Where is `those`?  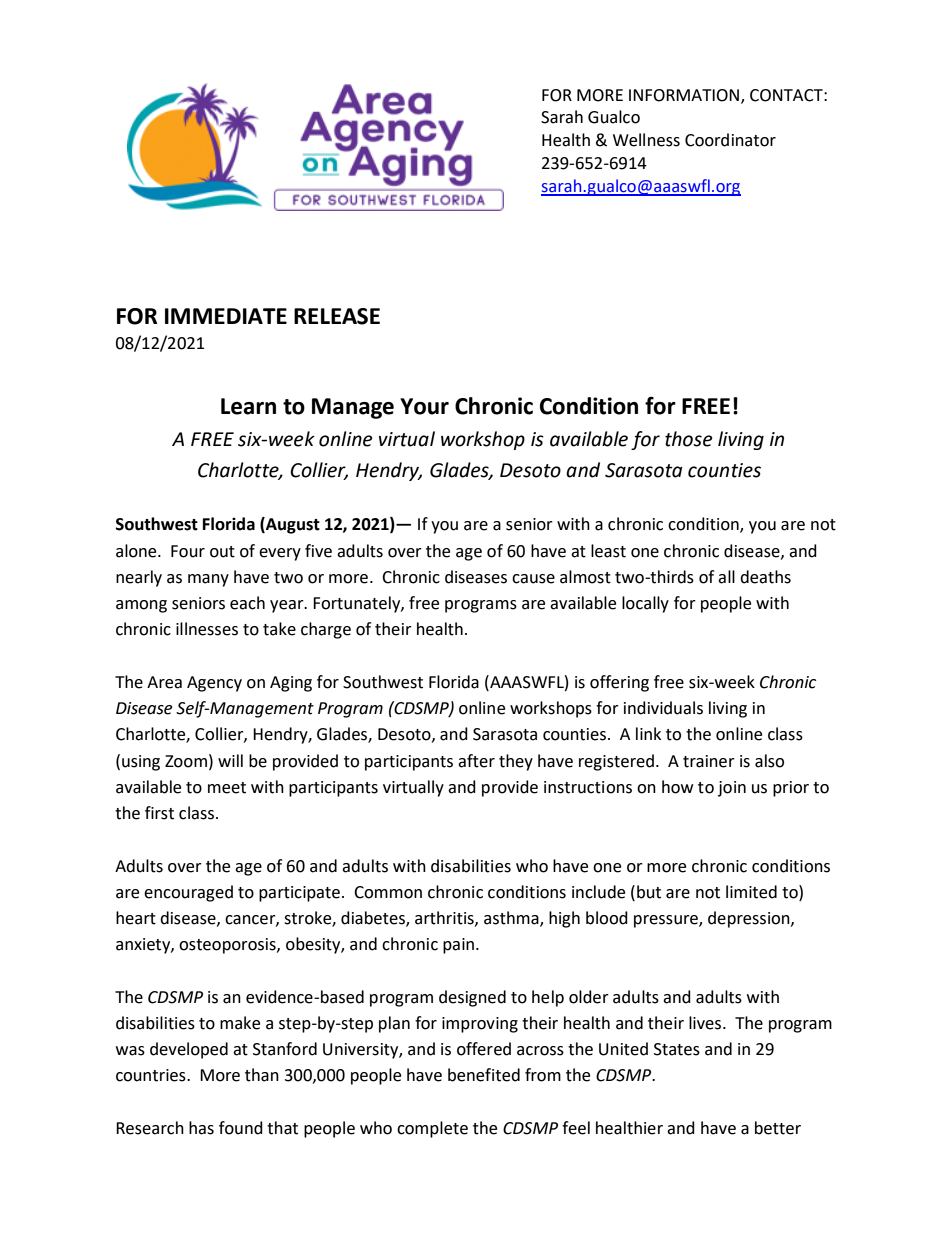
those is located at coordinates (688, 439).
